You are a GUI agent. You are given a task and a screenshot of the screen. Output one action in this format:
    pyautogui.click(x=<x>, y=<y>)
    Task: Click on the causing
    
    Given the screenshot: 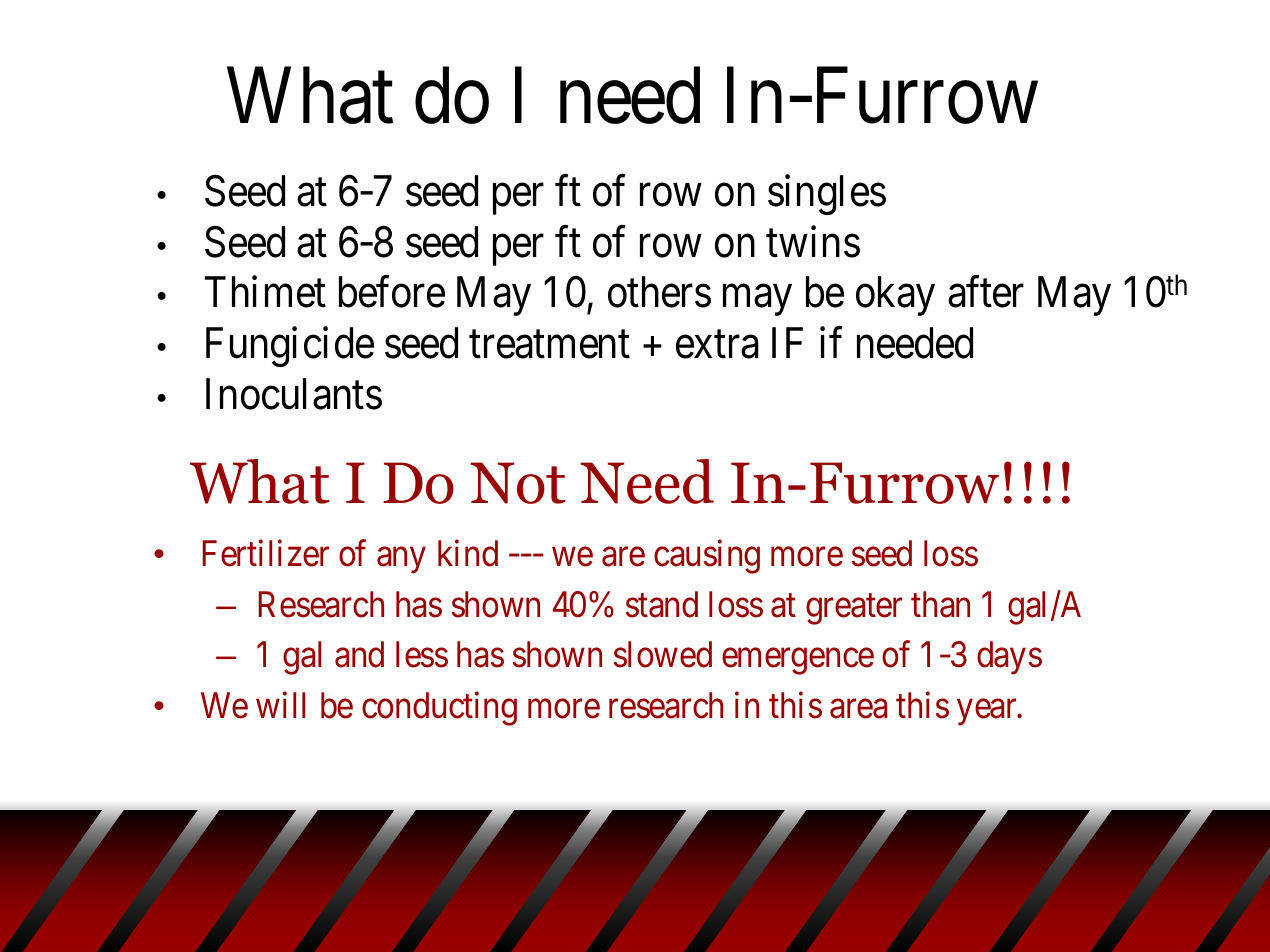 What is the action you would take?
    pyautogui.click(x=707, y=557)
